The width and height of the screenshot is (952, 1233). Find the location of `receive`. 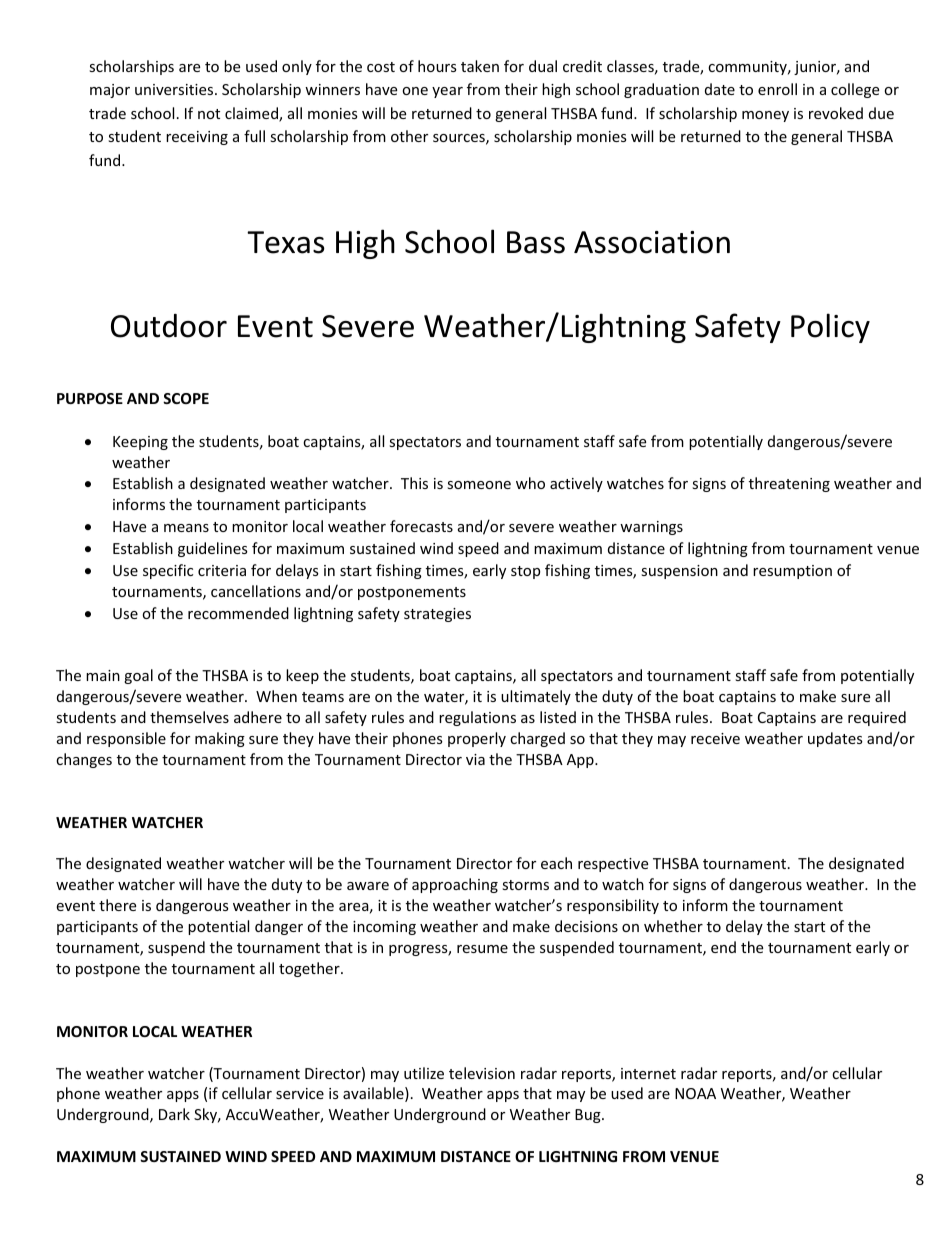

receive is located at coordinates (715, 738).
